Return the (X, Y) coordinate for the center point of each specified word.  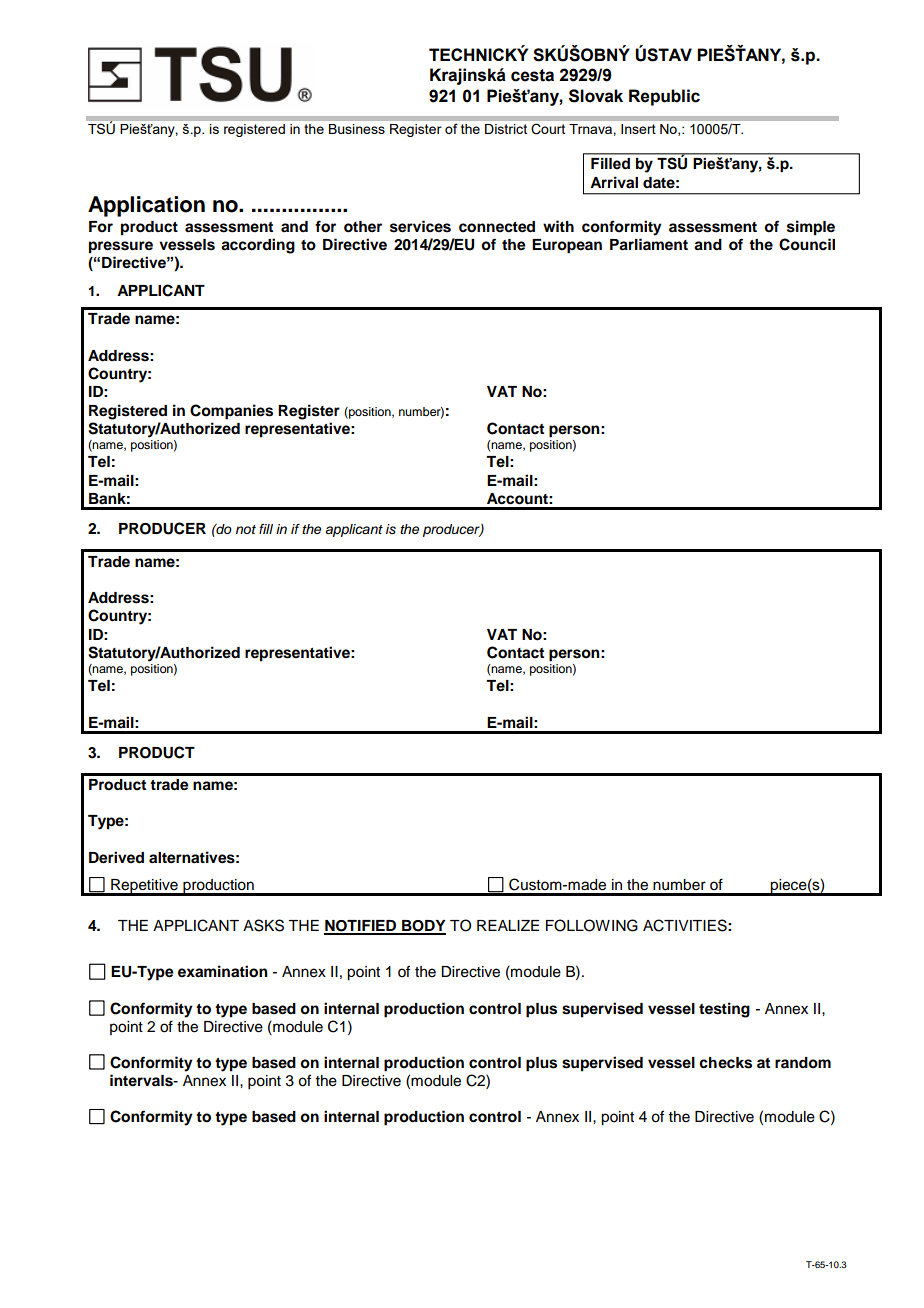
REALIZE (508, 925)
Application (146, 206)
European (567, 246)
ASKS (263, 925)
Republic (664, 97)
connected (497, 227)
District (506, 129)
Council (807, 244)
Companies (231, 412)
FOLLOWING (592, 925)
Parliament (649, 244)
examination (223, 971)
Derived (116, 857)
